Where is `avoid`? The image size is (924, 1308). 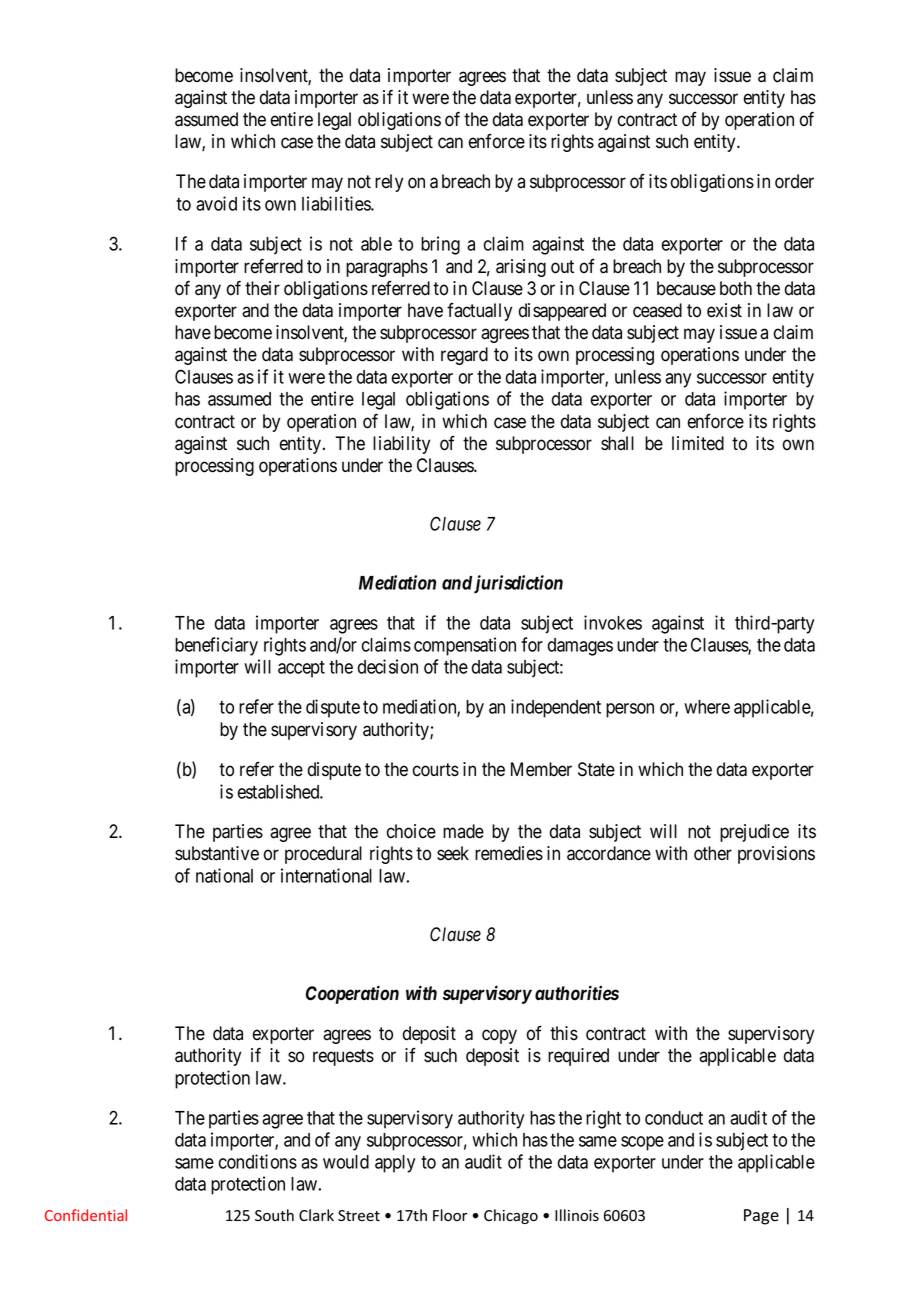 avoid is located at coordinates (216, 203).
